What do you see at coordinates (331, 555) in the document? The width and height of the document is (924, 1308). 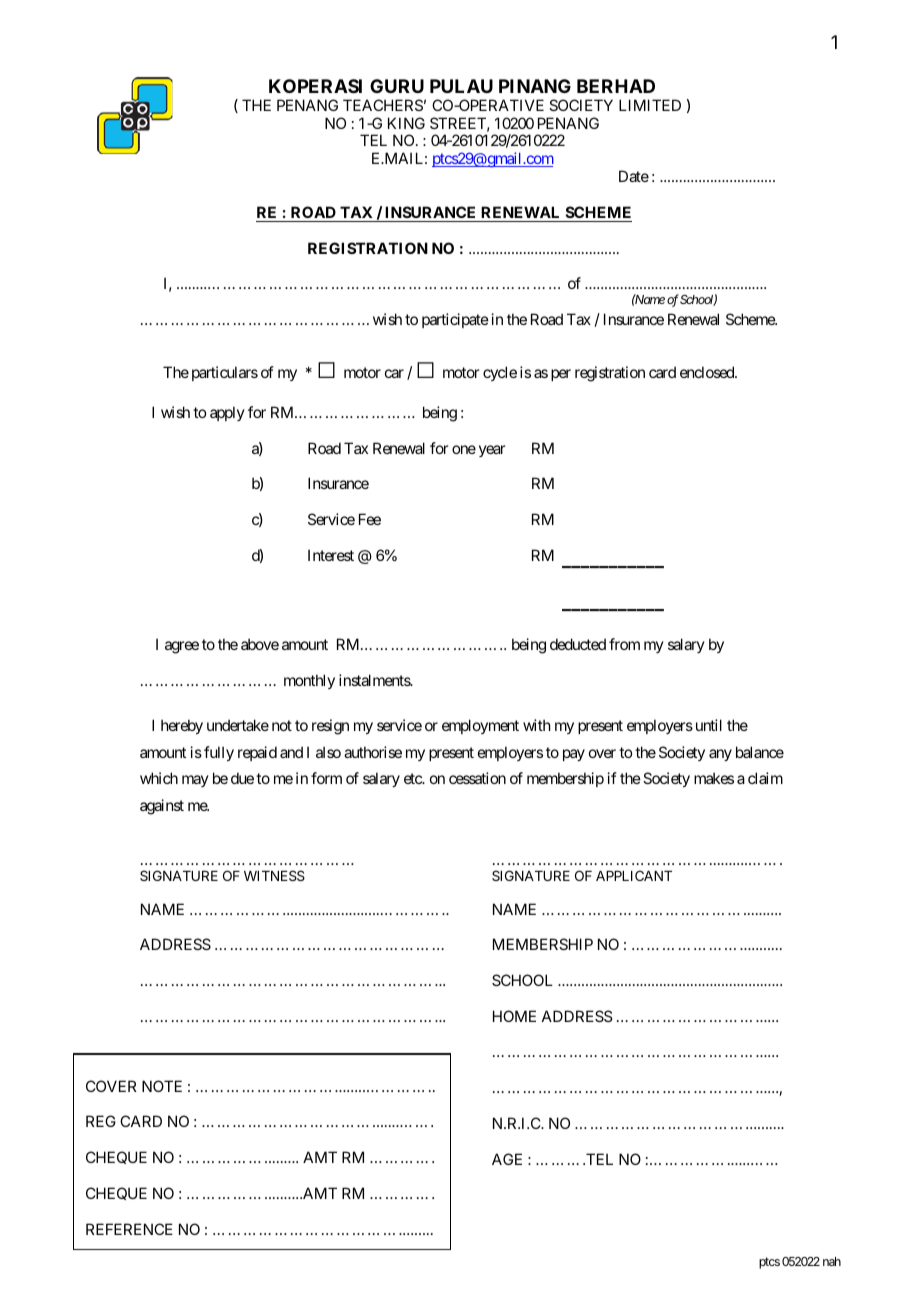 I see `Interest` at bounding box center [331, 555].
